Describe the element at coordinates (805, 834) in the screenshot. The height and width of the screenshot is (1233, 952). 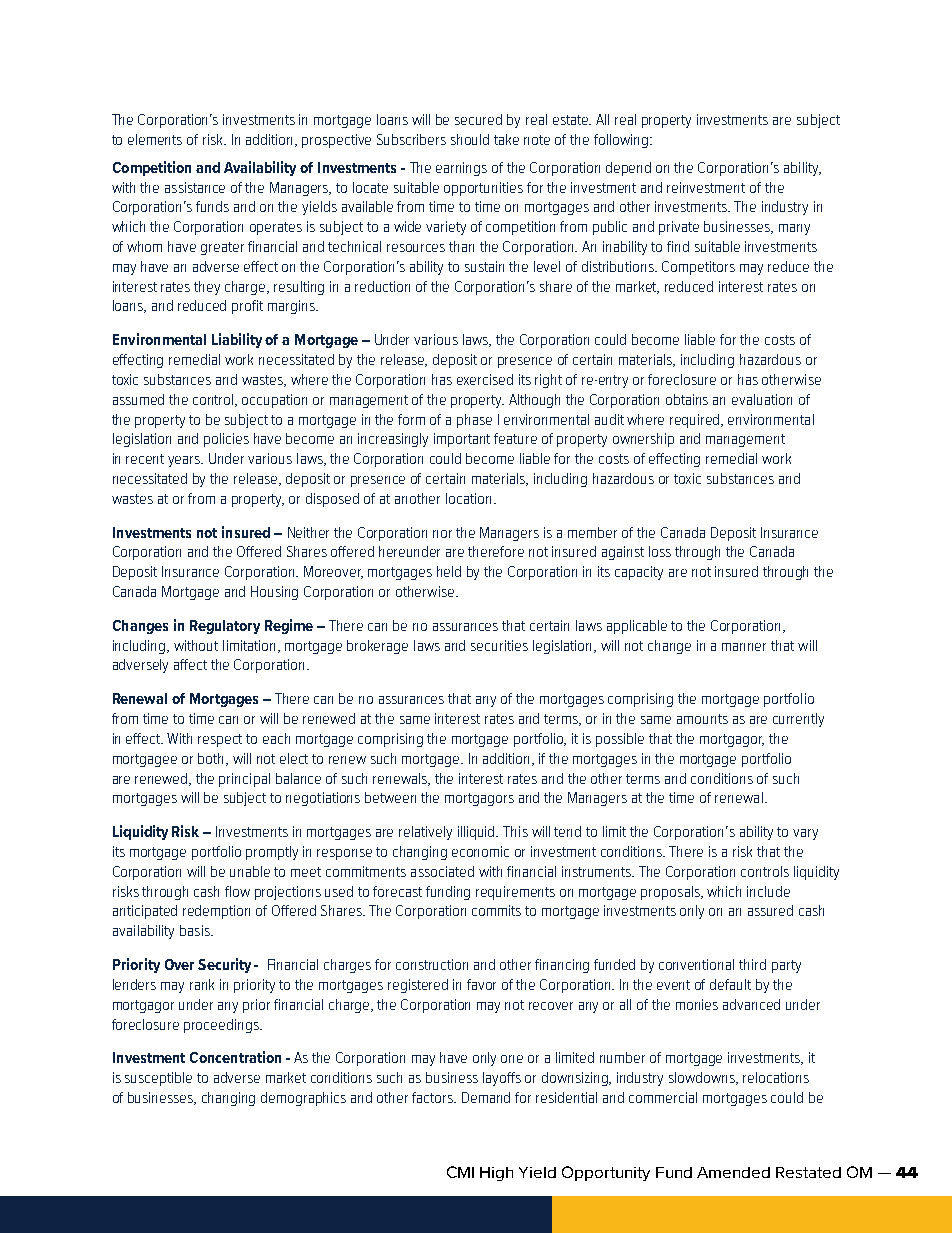
I see `vary` at that location.
